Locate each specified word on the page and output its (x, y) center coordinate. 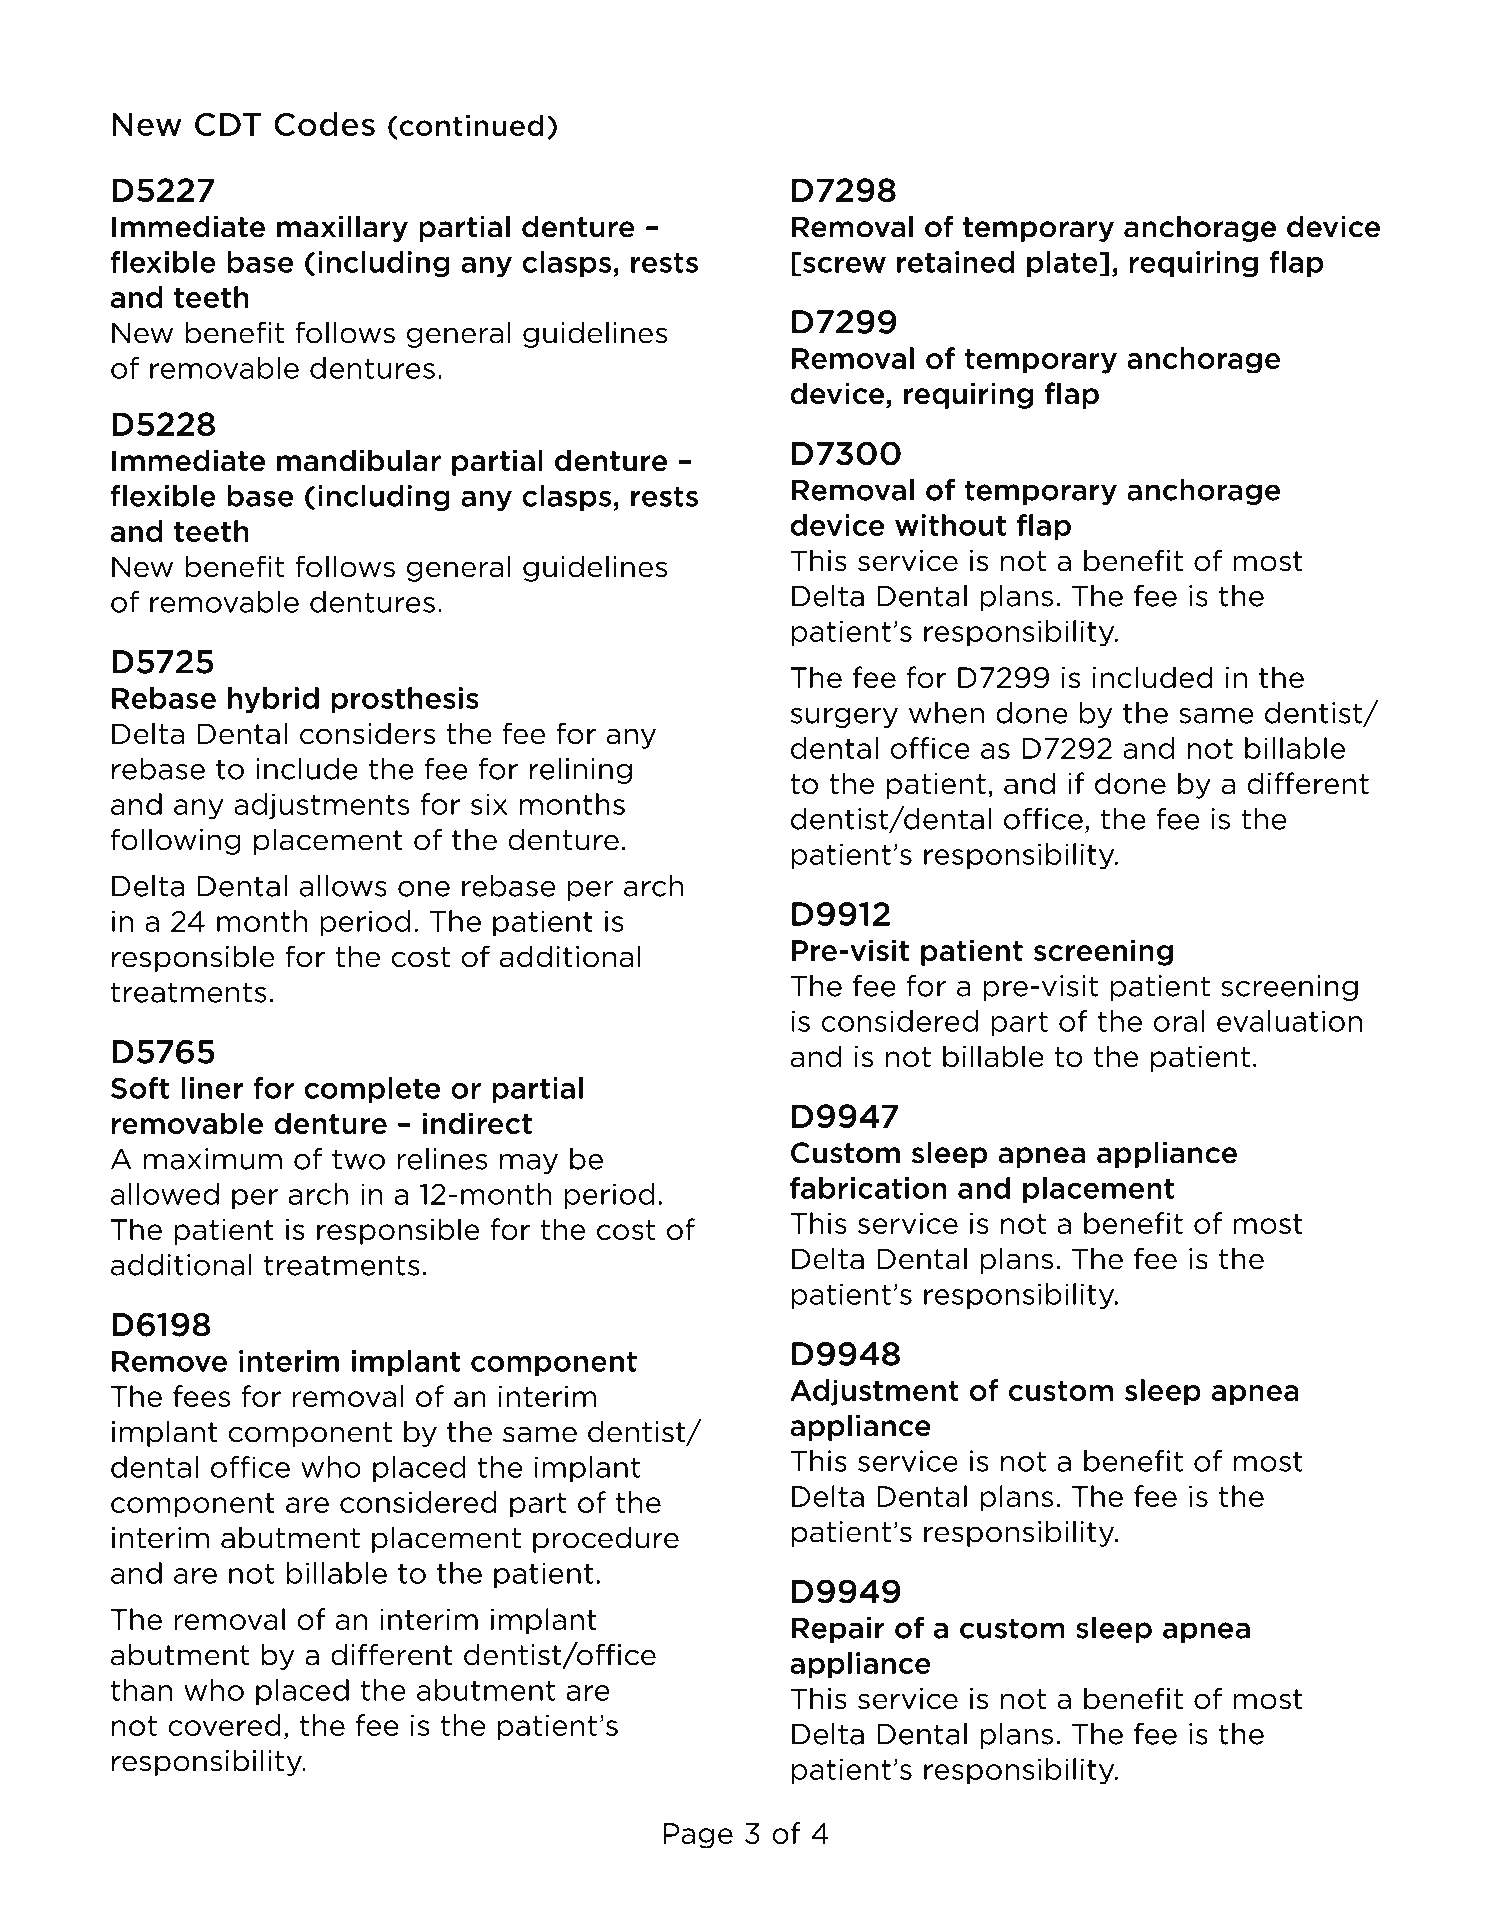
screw (844, 264)
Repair (838, 1630)
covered (224, 1725)
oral (1179, 1021)
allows (343, 886)
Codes (324, 124)
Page (698, 1836)
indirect (477, 1123)
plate (1062, 264)
